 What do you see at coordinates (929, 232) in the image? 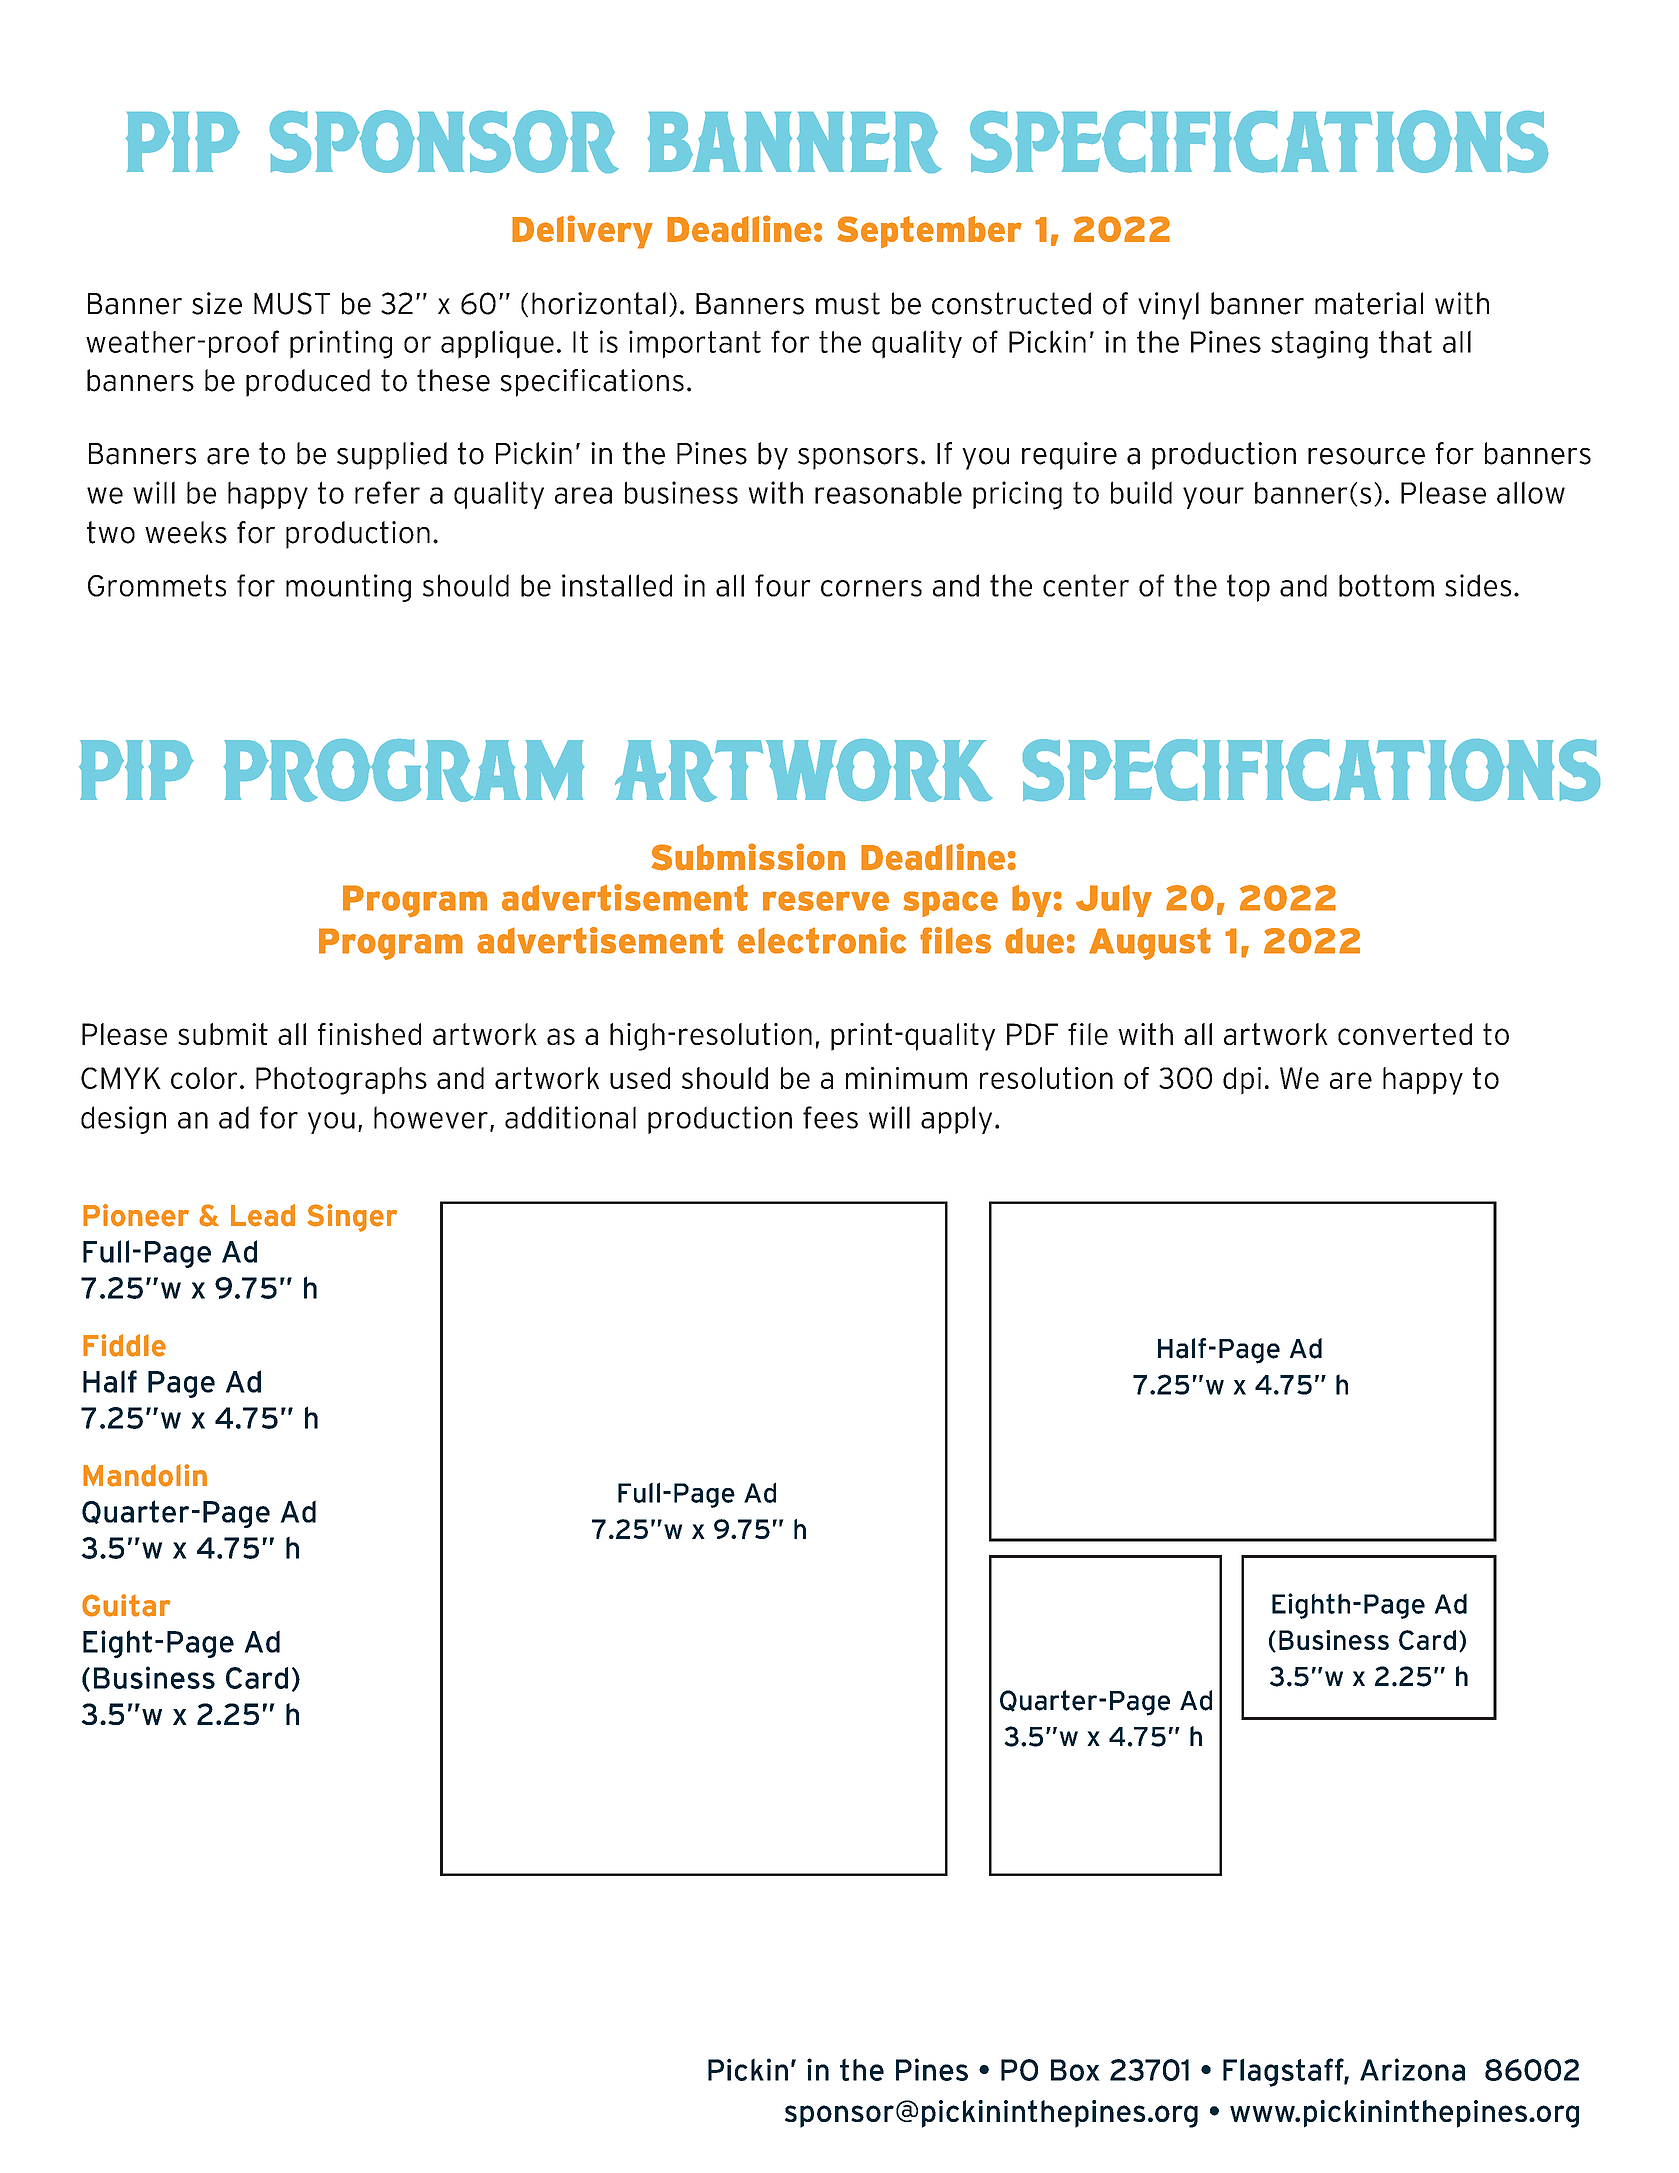
I see `September` at bounding box center [929, 232].
